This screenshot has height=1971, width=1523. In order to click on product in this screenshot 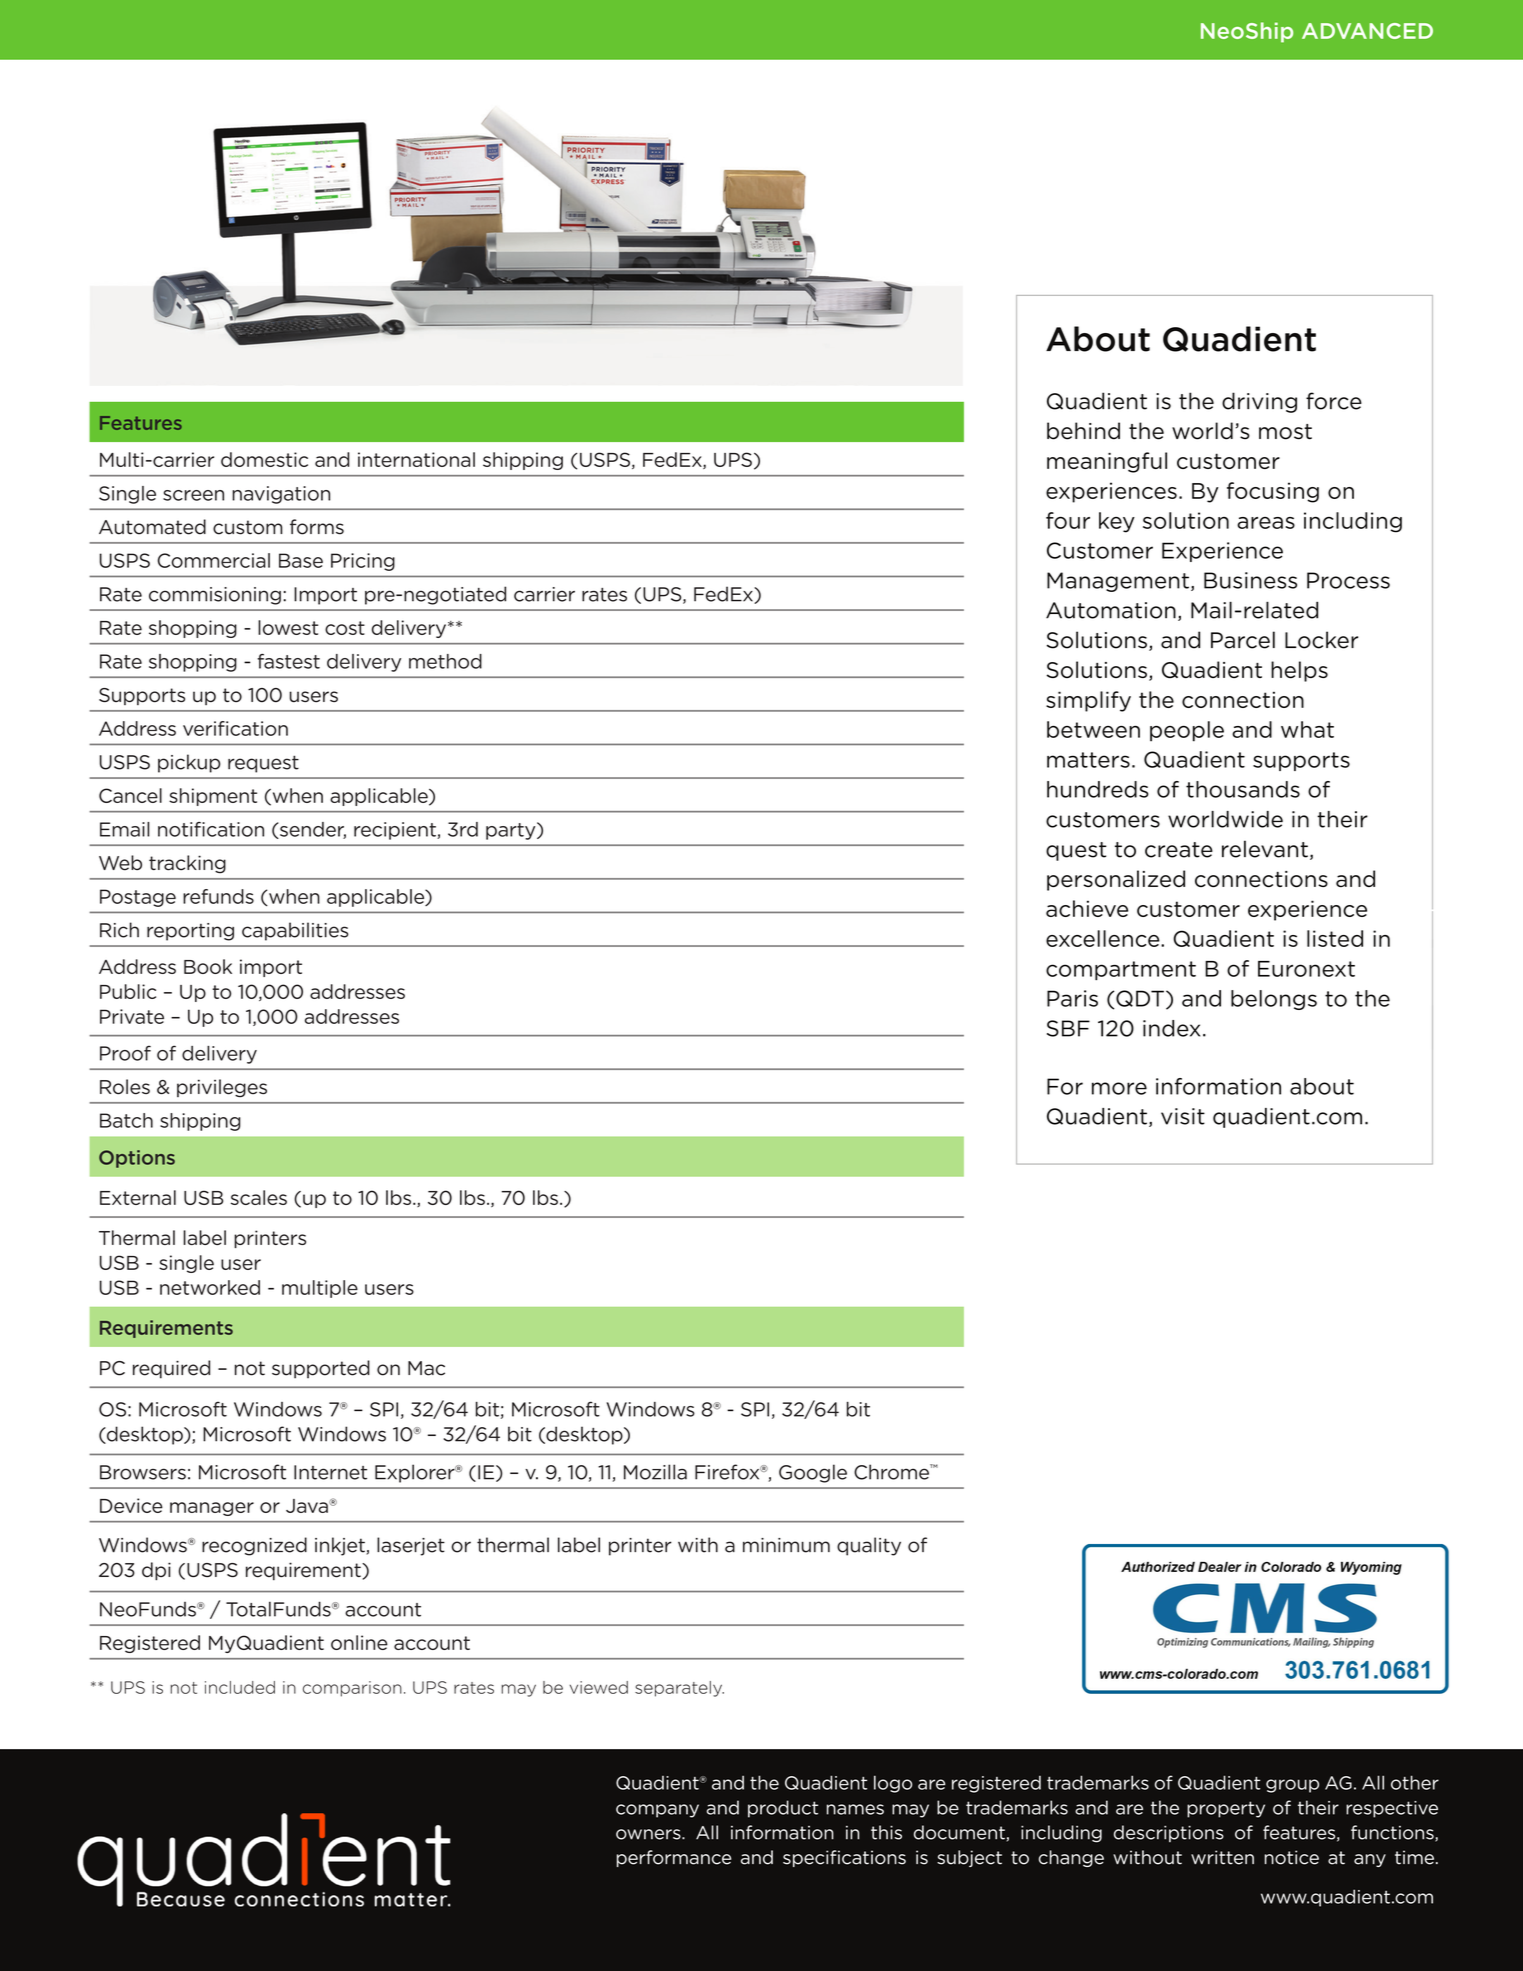, I will do `click(783, 1809)`.
